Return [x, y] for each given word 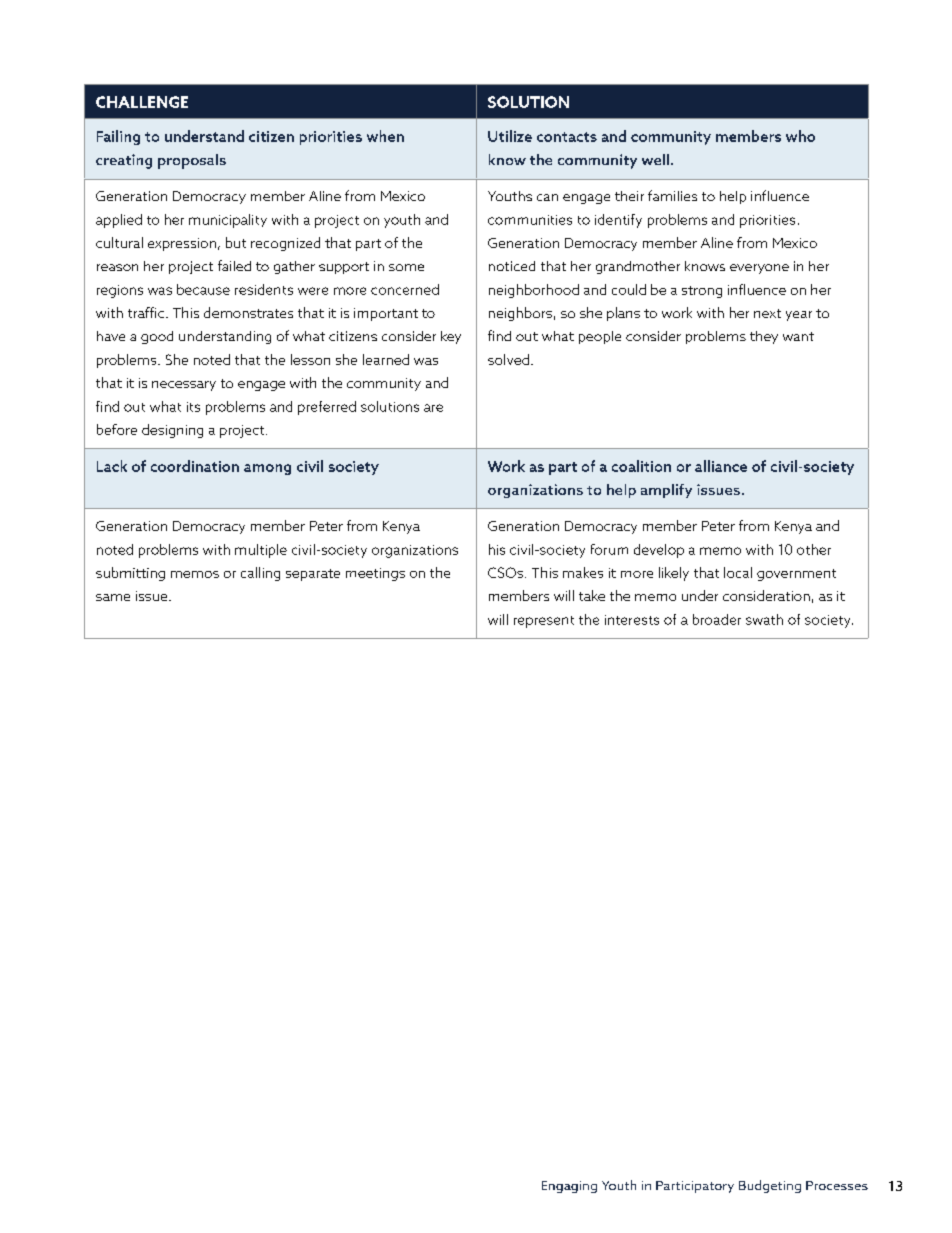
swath [764, 619]
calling [260, 574]
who [800, 136]
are [433, 408]
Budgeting [770, 1186]
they [764, 337]
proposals [192, 161]
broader [717, 619]
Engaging [569, 1187]
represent [544, 622]
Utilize [510, 136]
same [113, 597]
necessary [184, 386]
